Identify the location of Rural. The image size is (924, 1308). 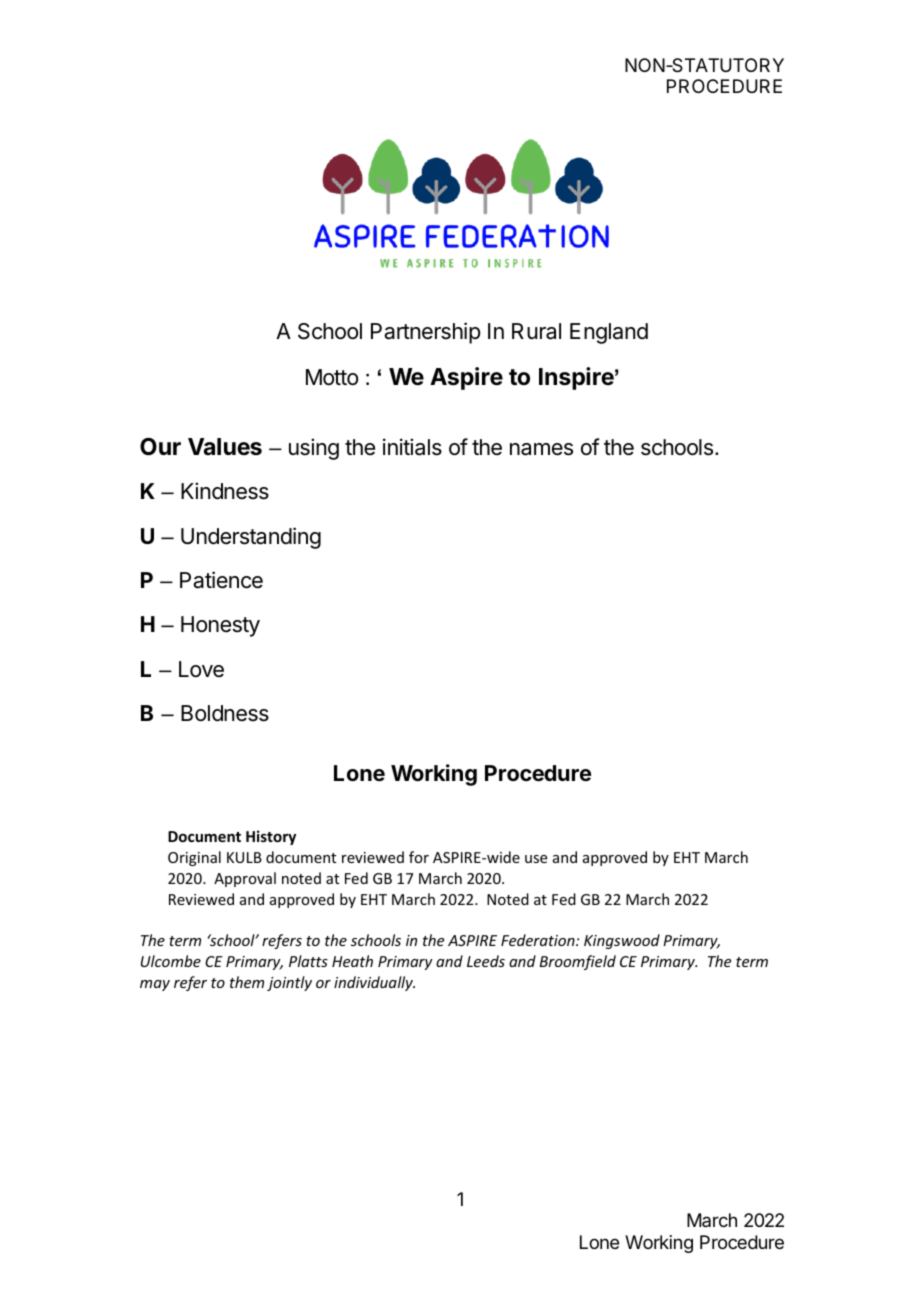
(536, 331).
